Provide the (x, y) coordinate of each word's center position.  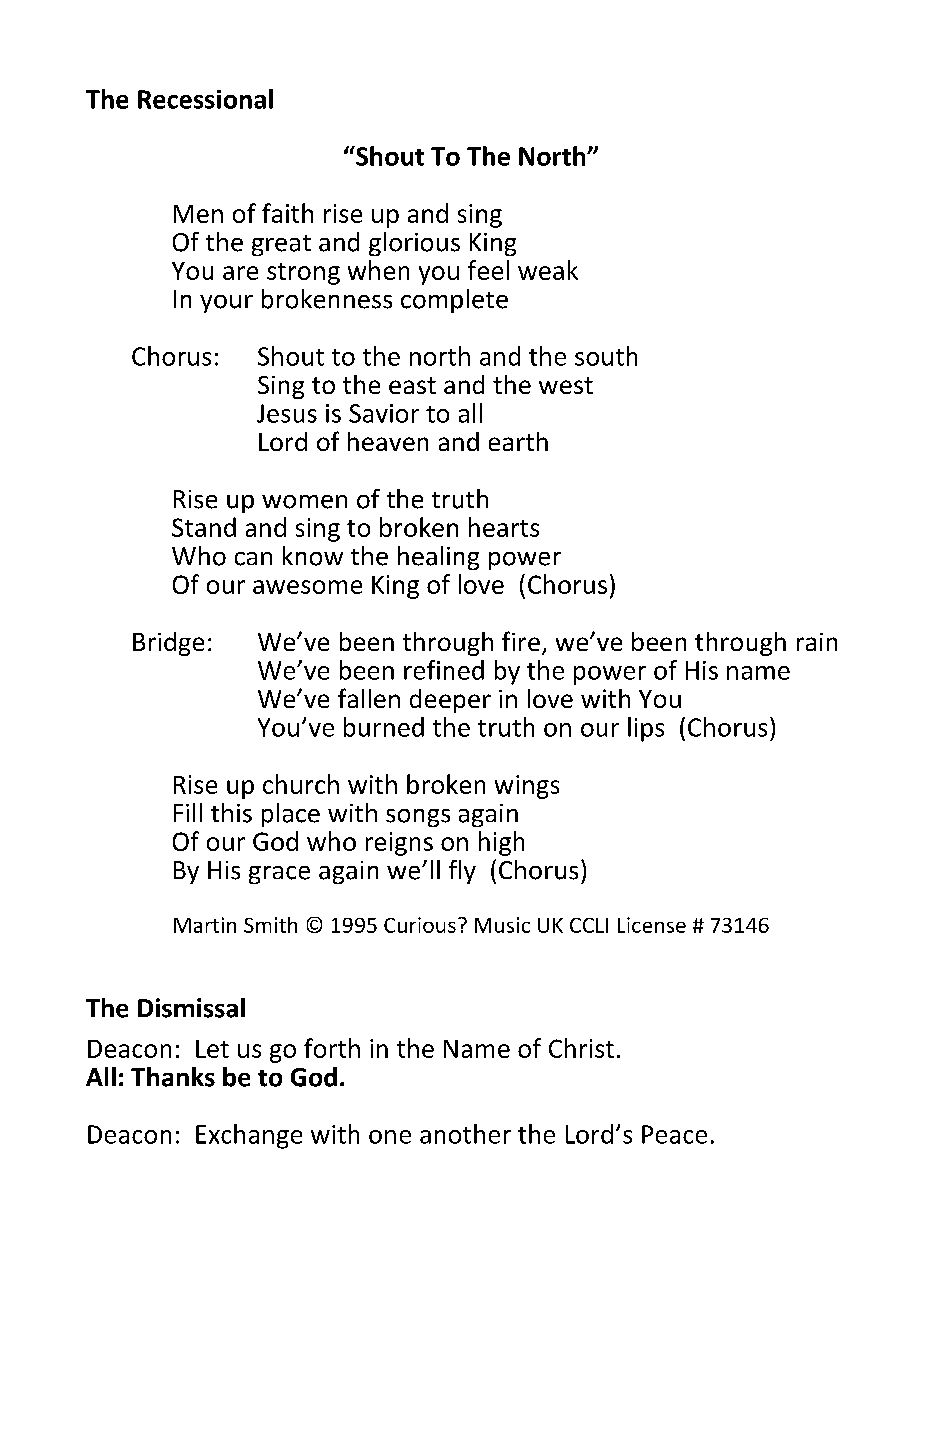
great (281, 245)
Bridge (168, 644)
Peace (674, 1134)
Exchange (249, 1136)
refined (444, 670)
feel (488, 270)
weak (548, 270)
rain (817, 642)
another (465, 1134)
